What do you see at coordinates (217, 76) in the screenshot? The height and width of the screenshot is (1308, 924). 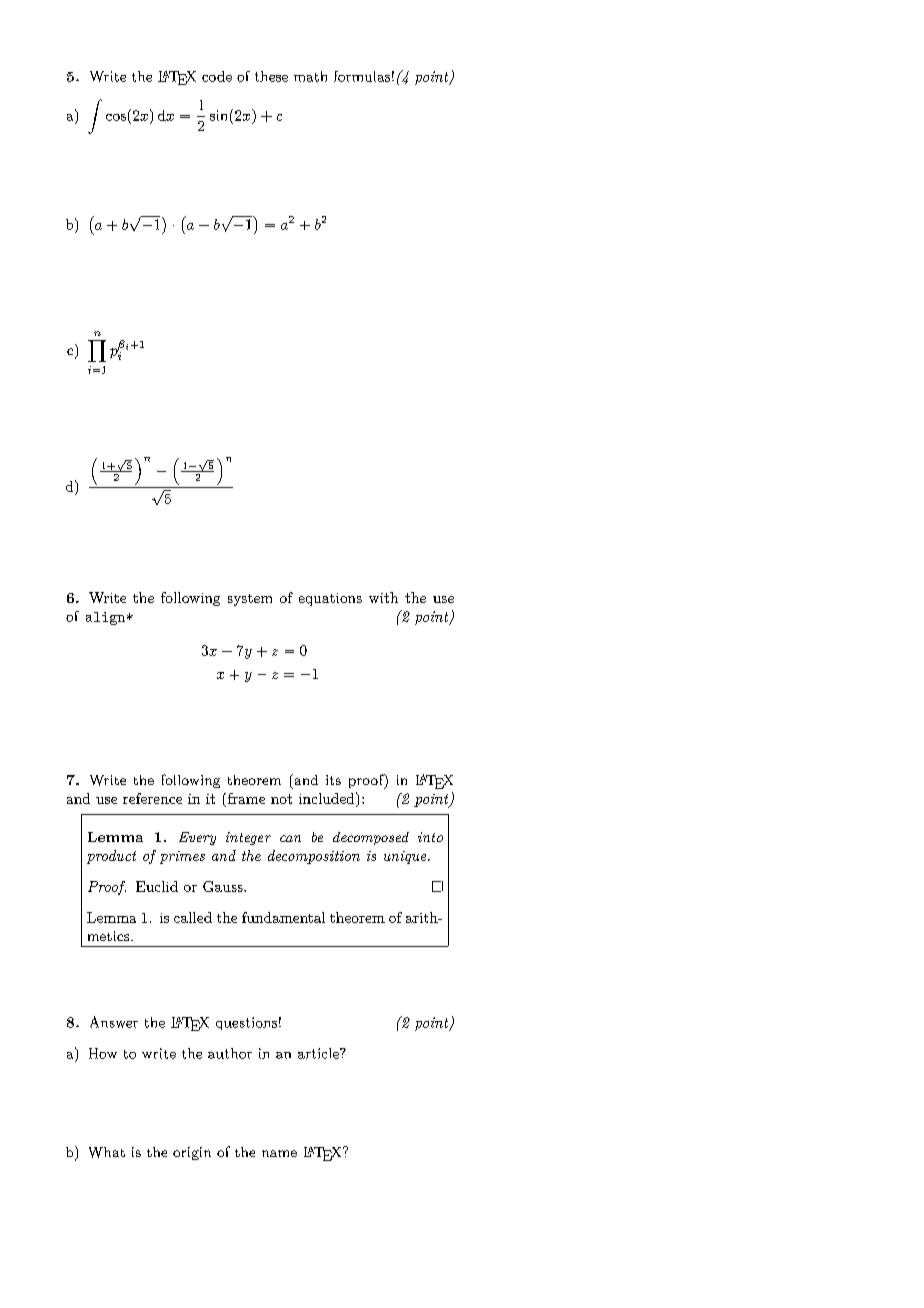 I see `code` at bounding box center [217, 76].
